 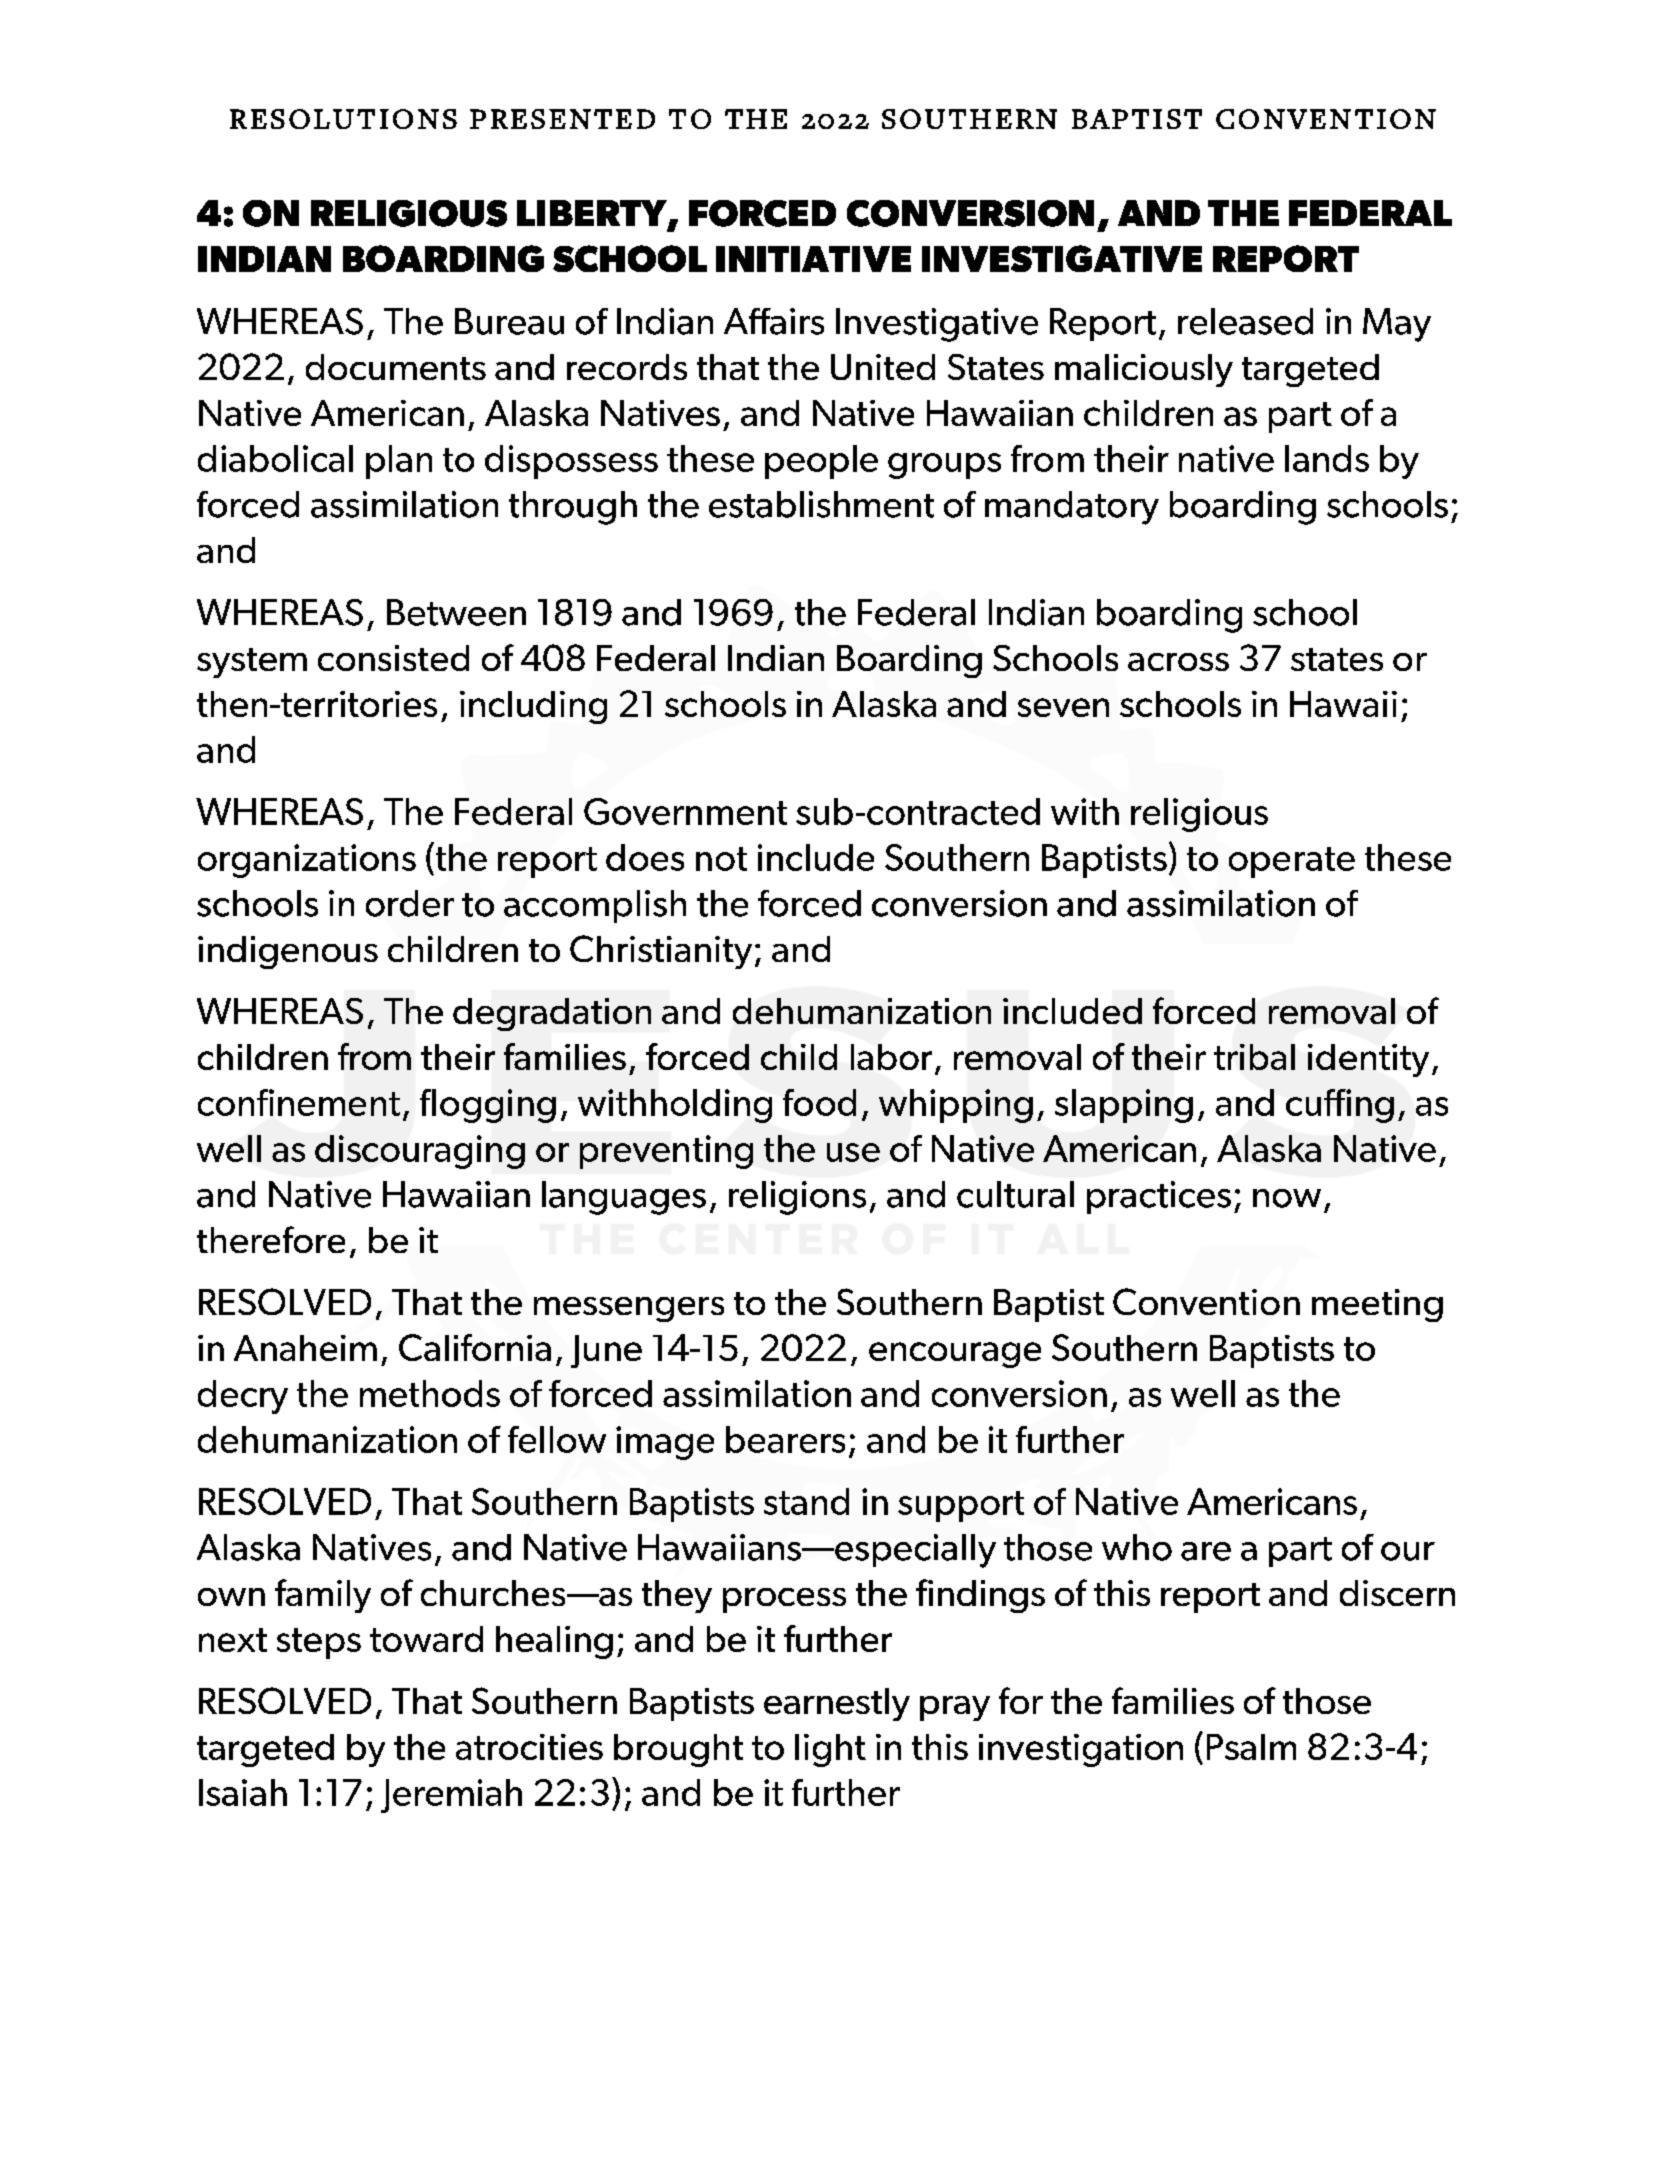 What do you see at coordinates (1377, 1305) in the document?
I see `meeting` at bounding box center [1377, 1305].
